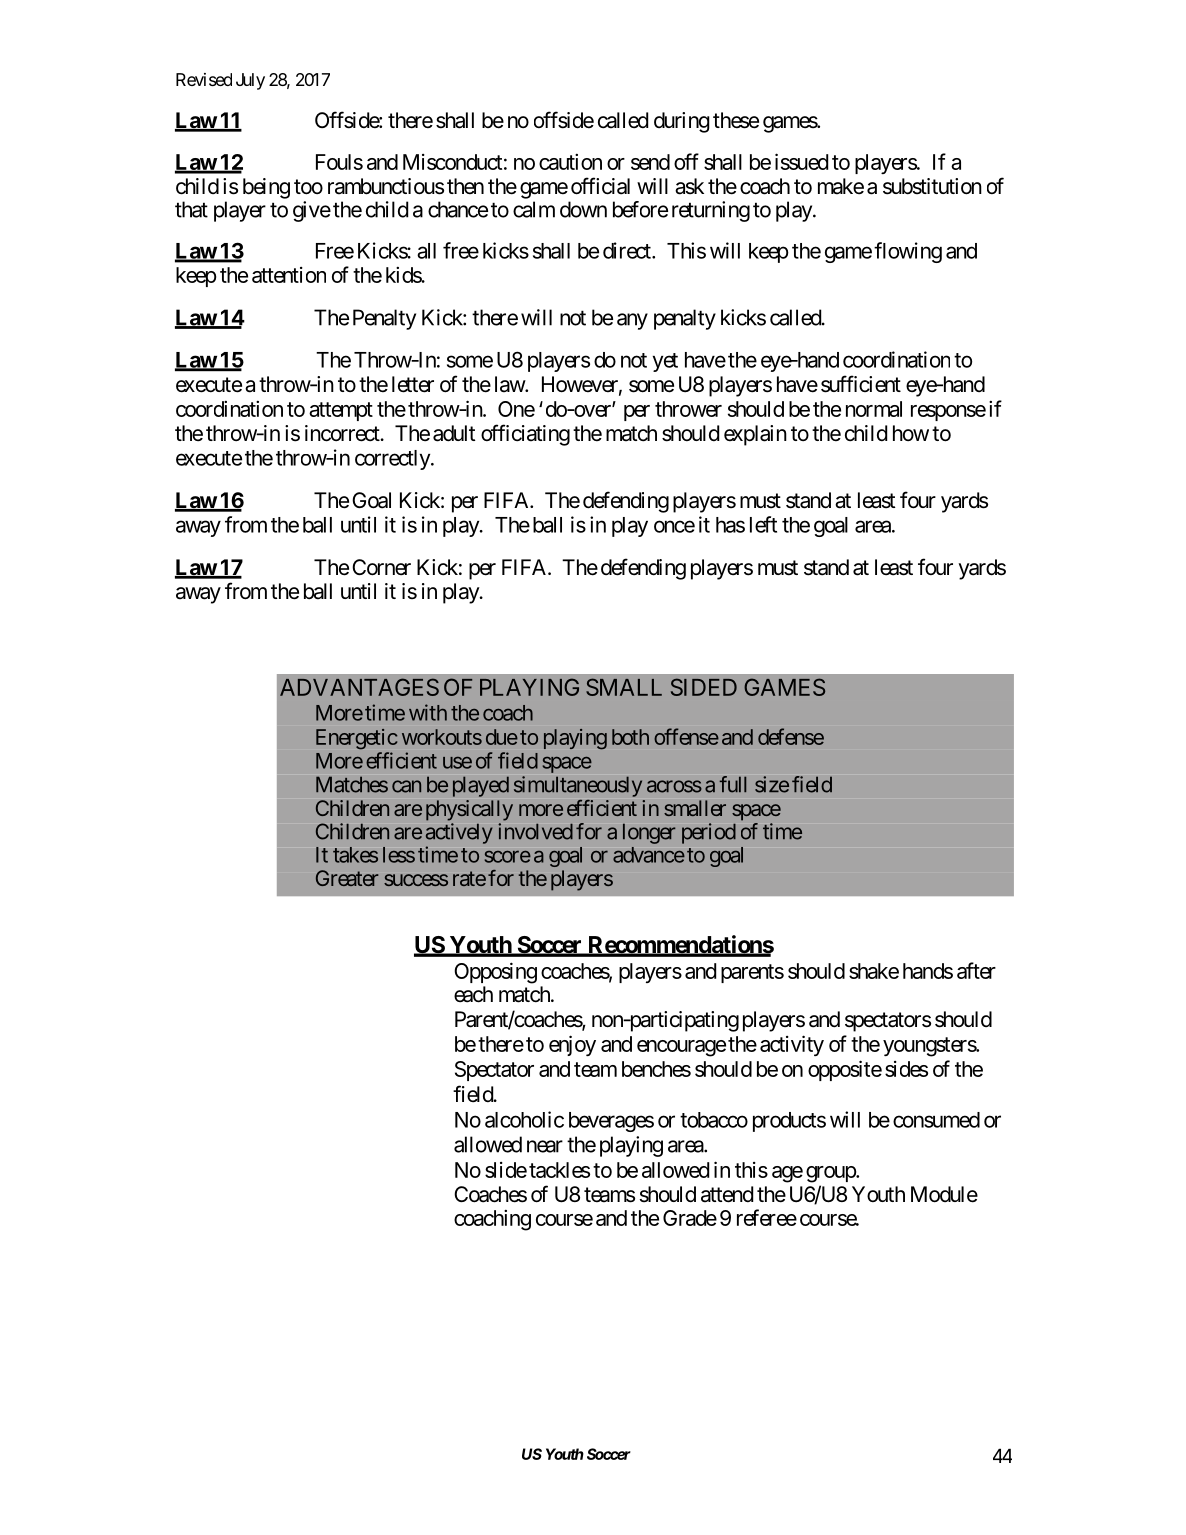 This image has width=1186, height=1535. I want to click on advance, so click(649, 855).
